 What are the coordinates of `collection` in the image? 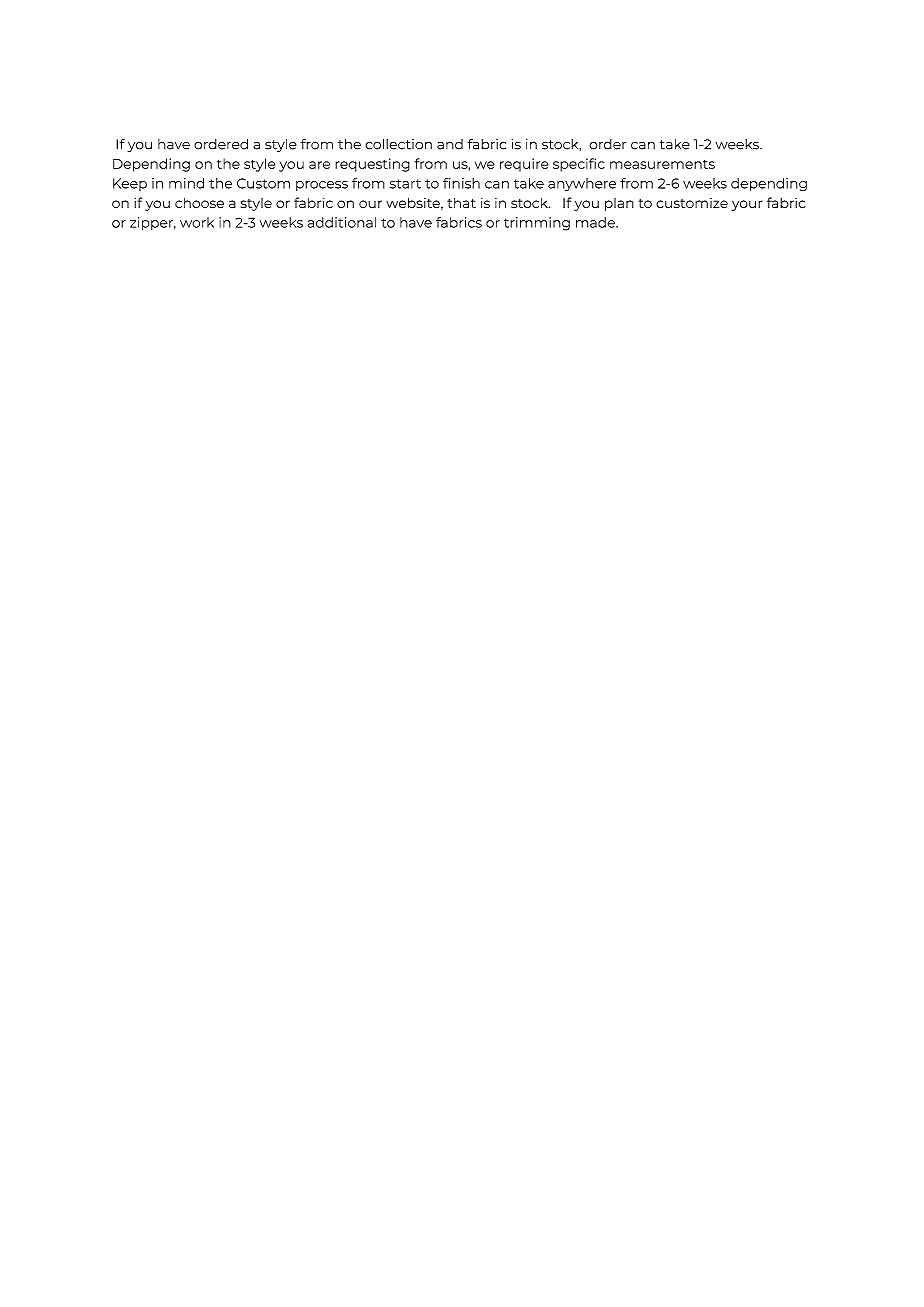 It's located at (398, 144).
